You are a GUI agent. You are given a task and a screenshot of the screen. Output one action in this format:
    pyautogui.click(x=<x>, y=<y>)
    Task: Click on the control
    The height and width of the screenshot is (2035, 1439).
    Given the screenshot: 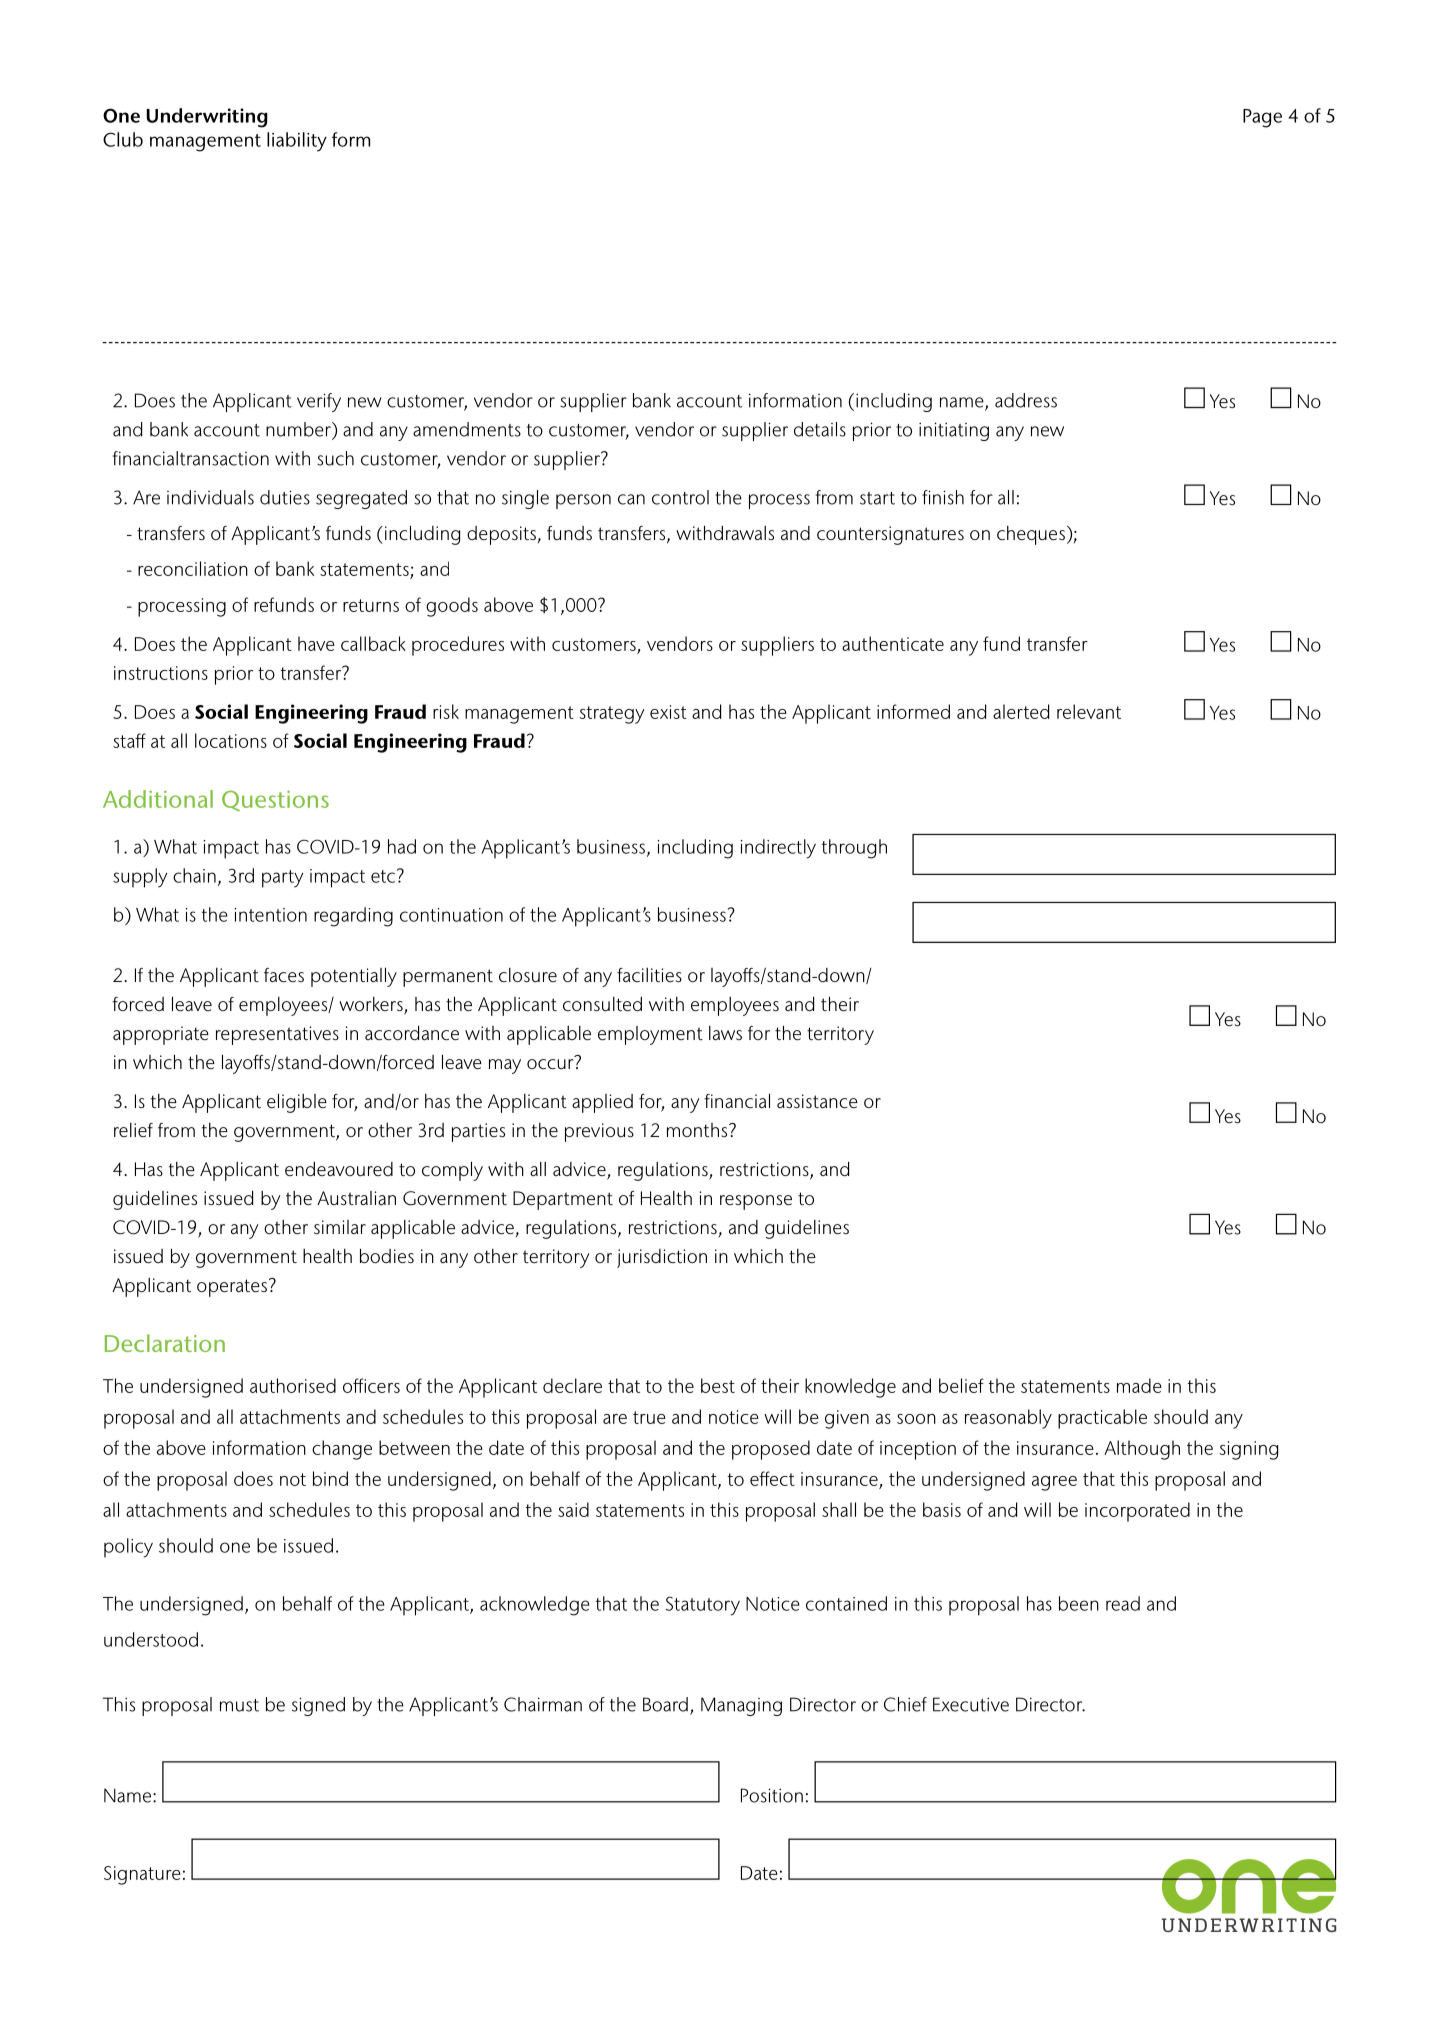 What is the action you would take?
    pyautogui.click(x=680, y=497)
